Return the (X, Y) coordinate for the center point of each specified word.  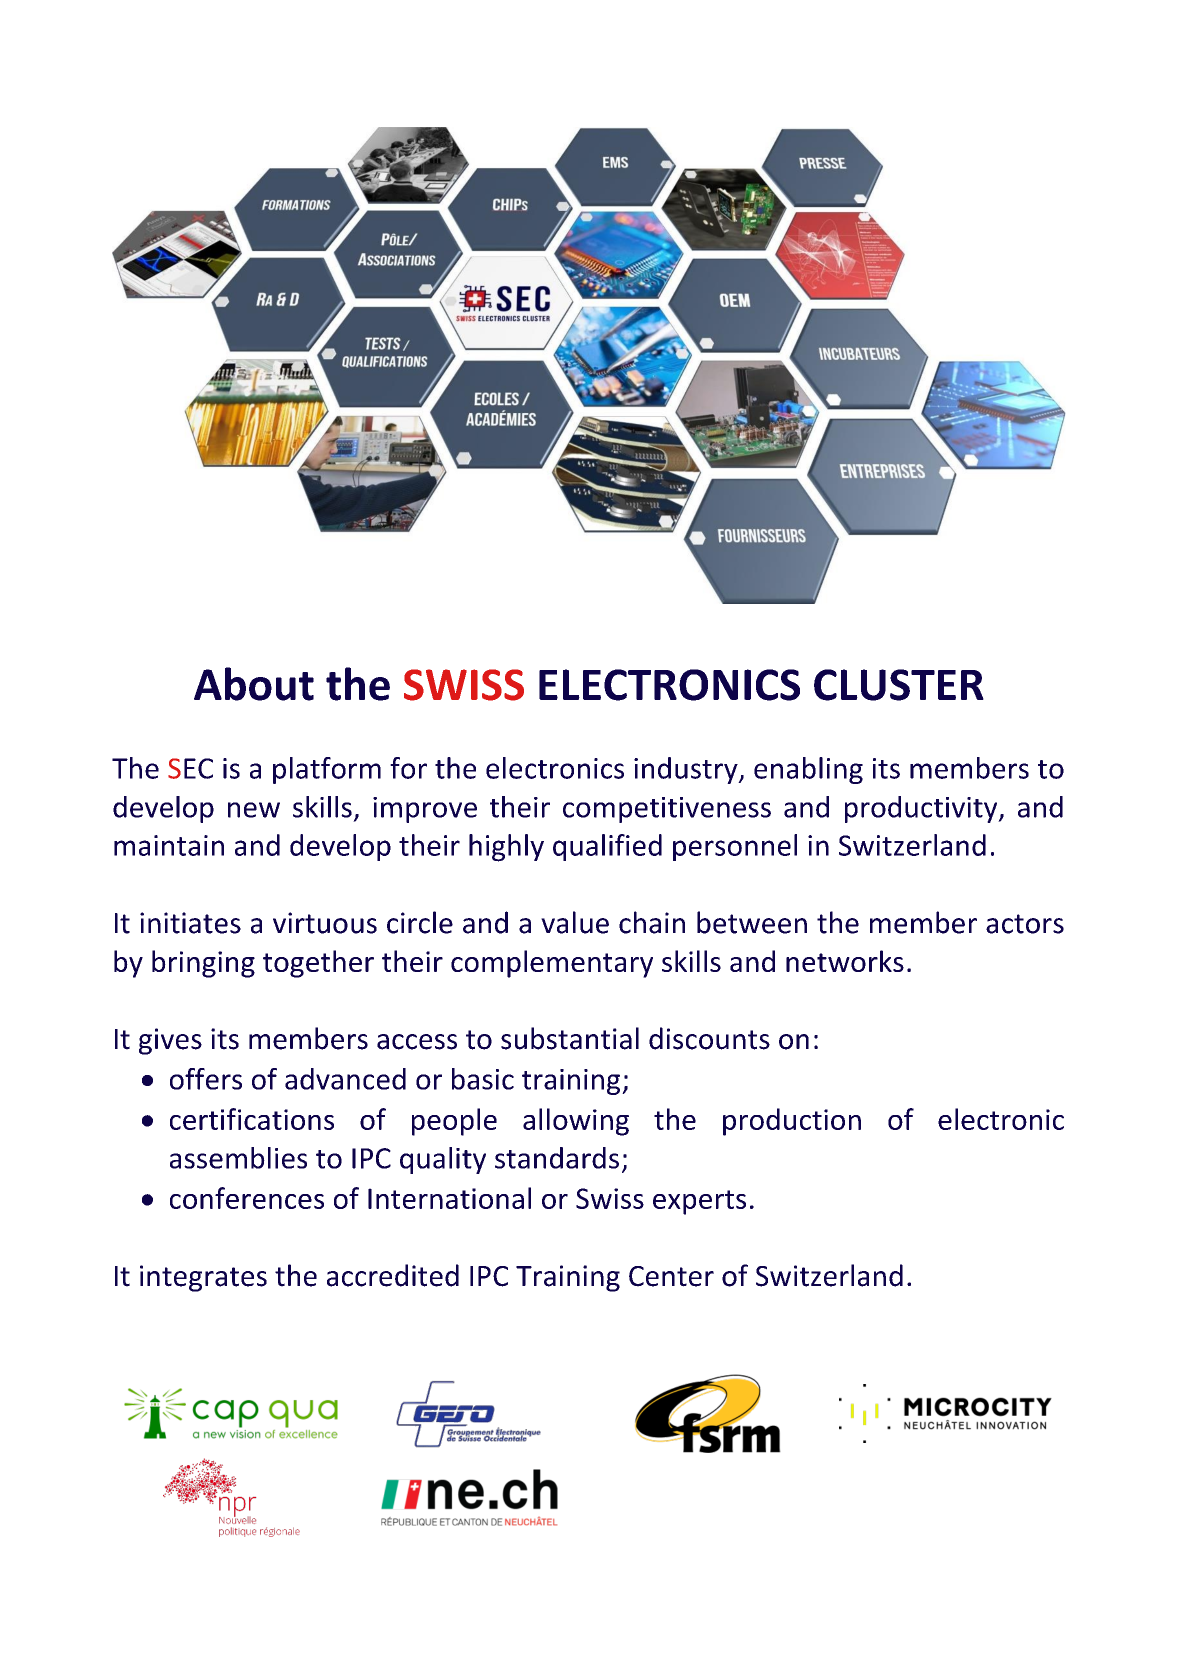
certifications (252, 1119)
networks (845, 961)
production (792, 1122)
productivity (922, 809)
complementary (552, 964)
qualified (607, 847)
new (254, 810)
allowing (576, 1122)
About (254, 684)
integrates (203, 1278)
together (318, 964)
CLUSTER (899, 685)
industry (687, 770)
